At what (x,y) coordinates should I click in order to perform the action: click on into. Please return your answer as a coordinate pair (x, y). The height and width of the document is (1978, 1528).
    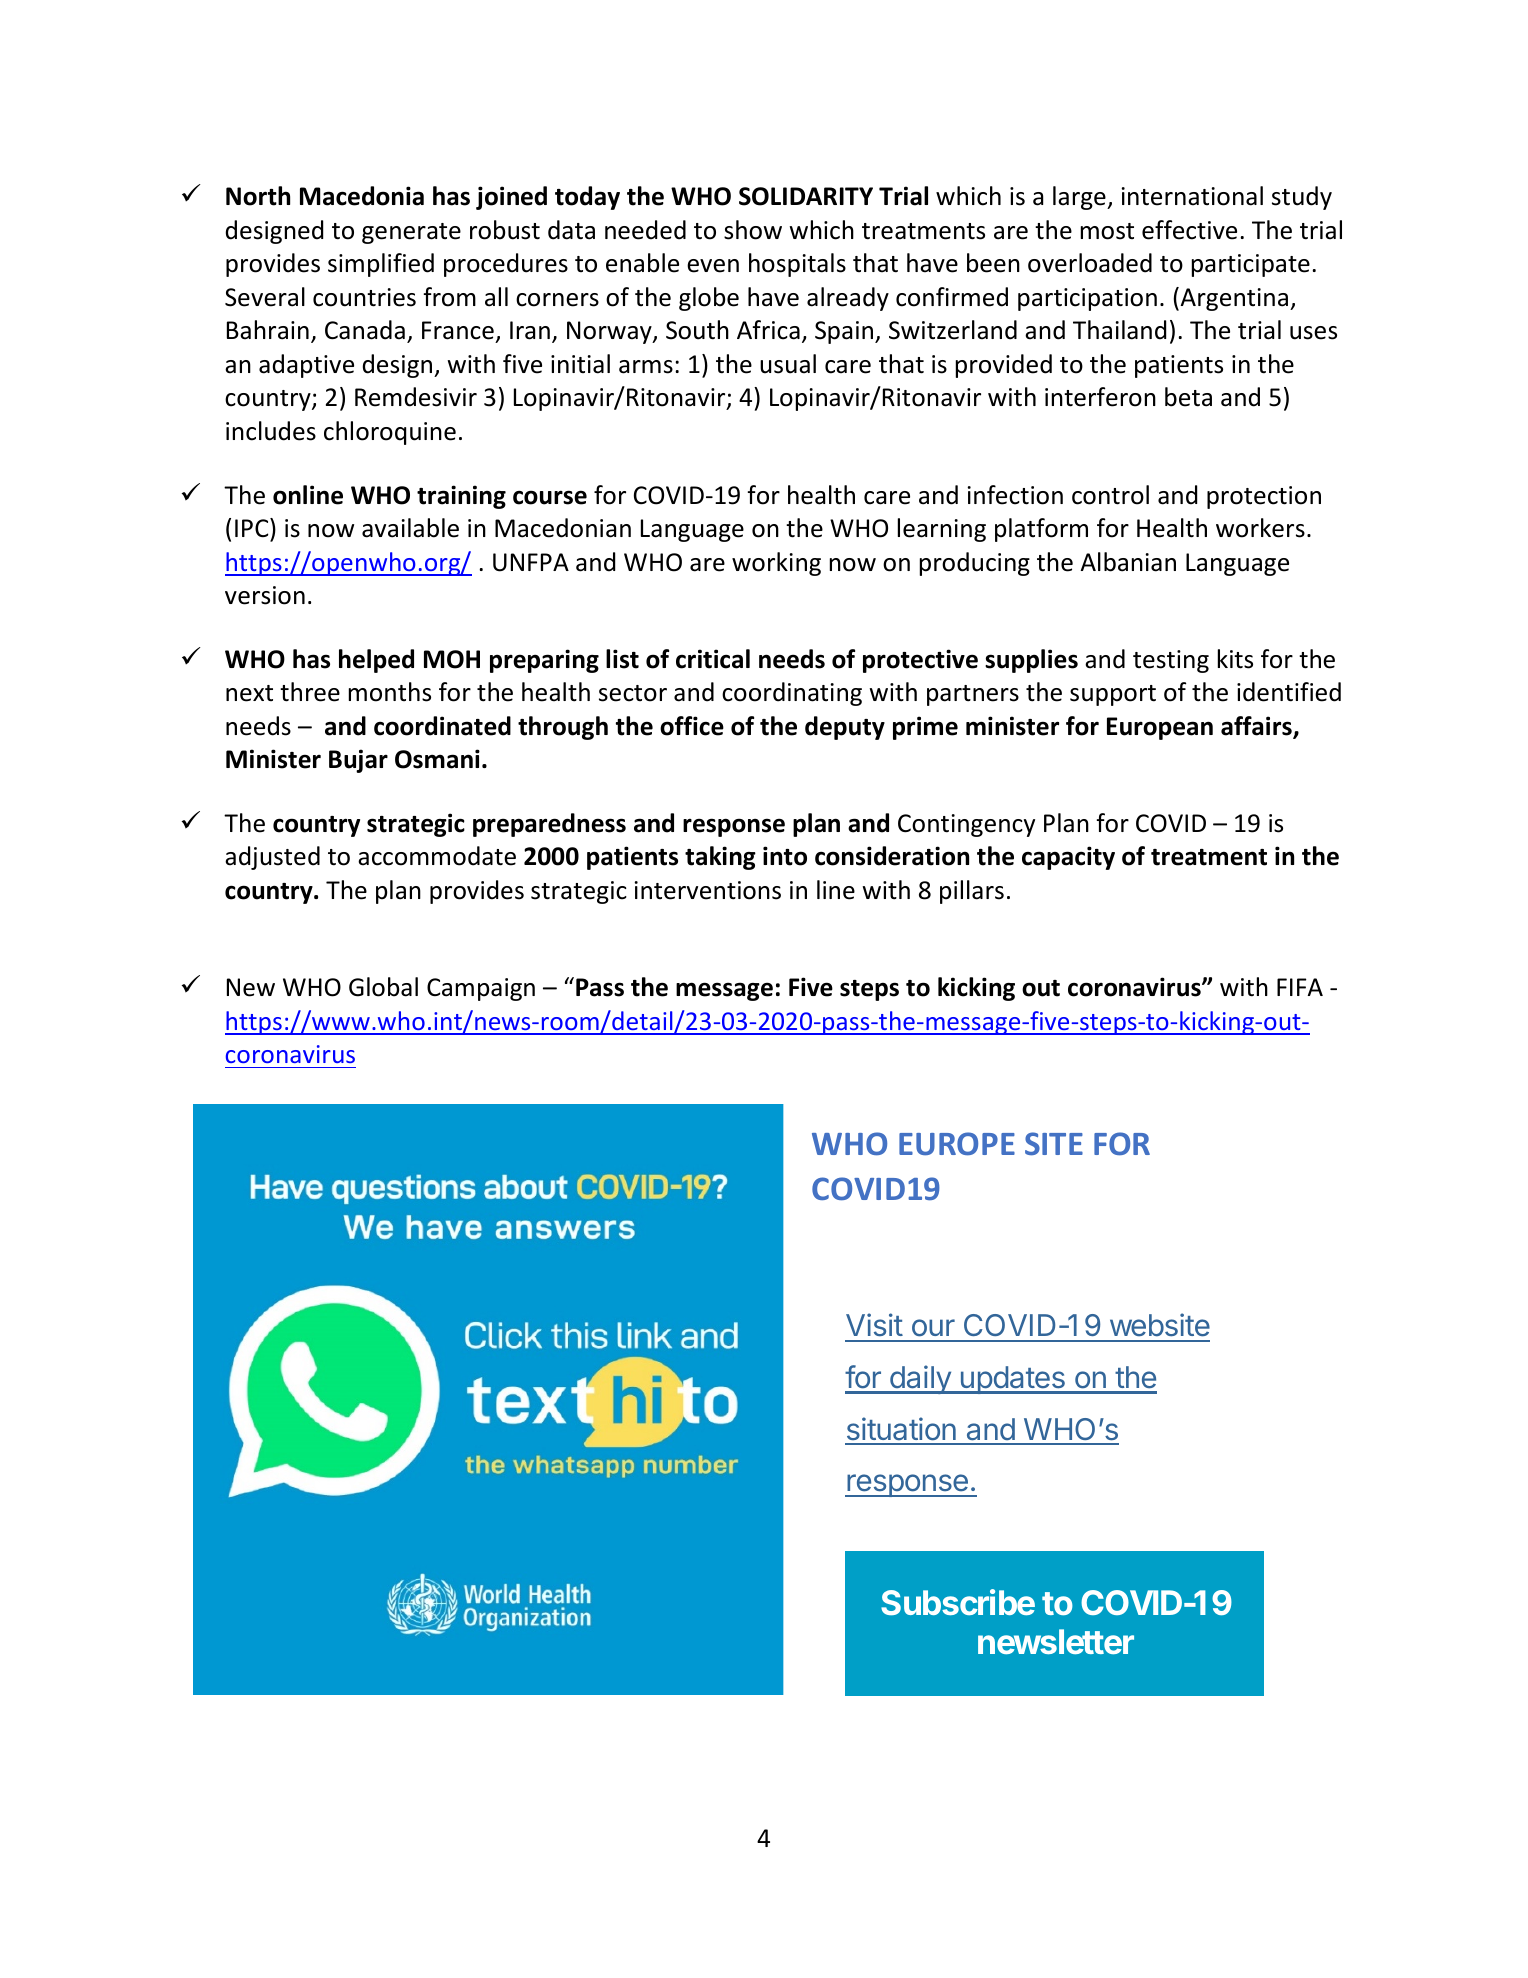
    Looking at the image, I should click on (785, 856).
